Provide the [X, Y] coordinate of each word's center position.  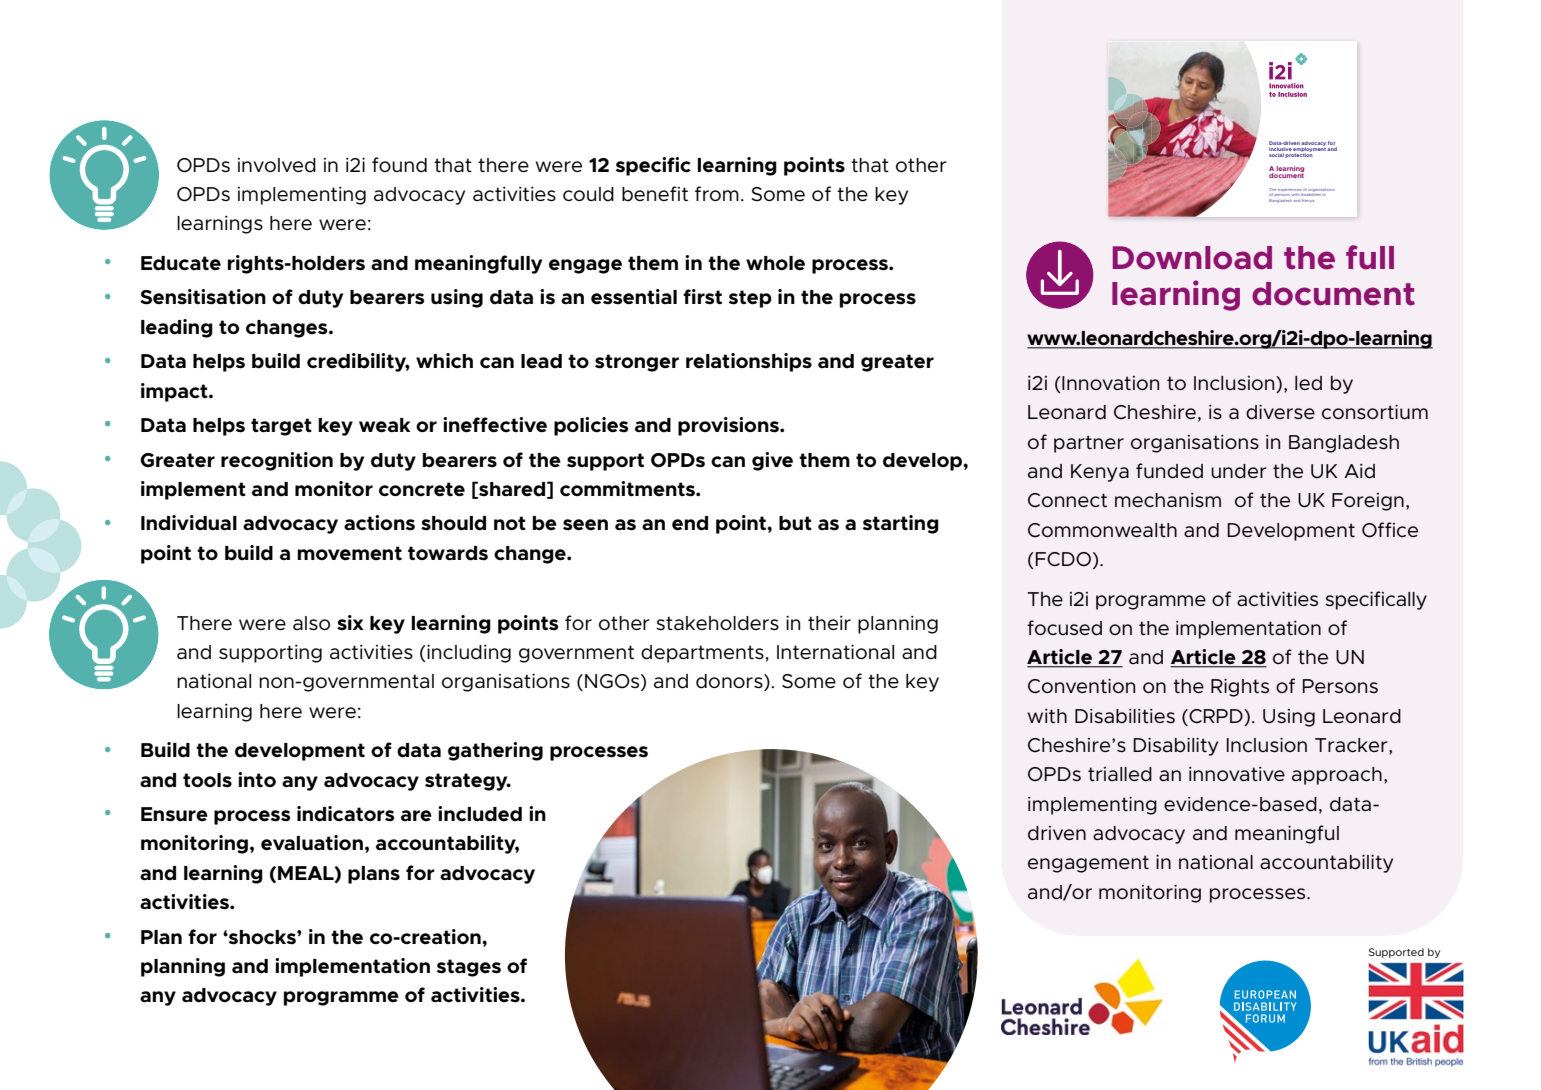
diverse [1280, 412]
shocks [262, 937]
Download [1192, 258]
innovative [1237, 774]
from [717, 193]
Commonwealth [1102, 530]
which [444, 361]
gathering [495, 751]
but [795, 523]
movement [349, 553]
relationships [749, 362]
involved [277, 165]
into [257, 780]
